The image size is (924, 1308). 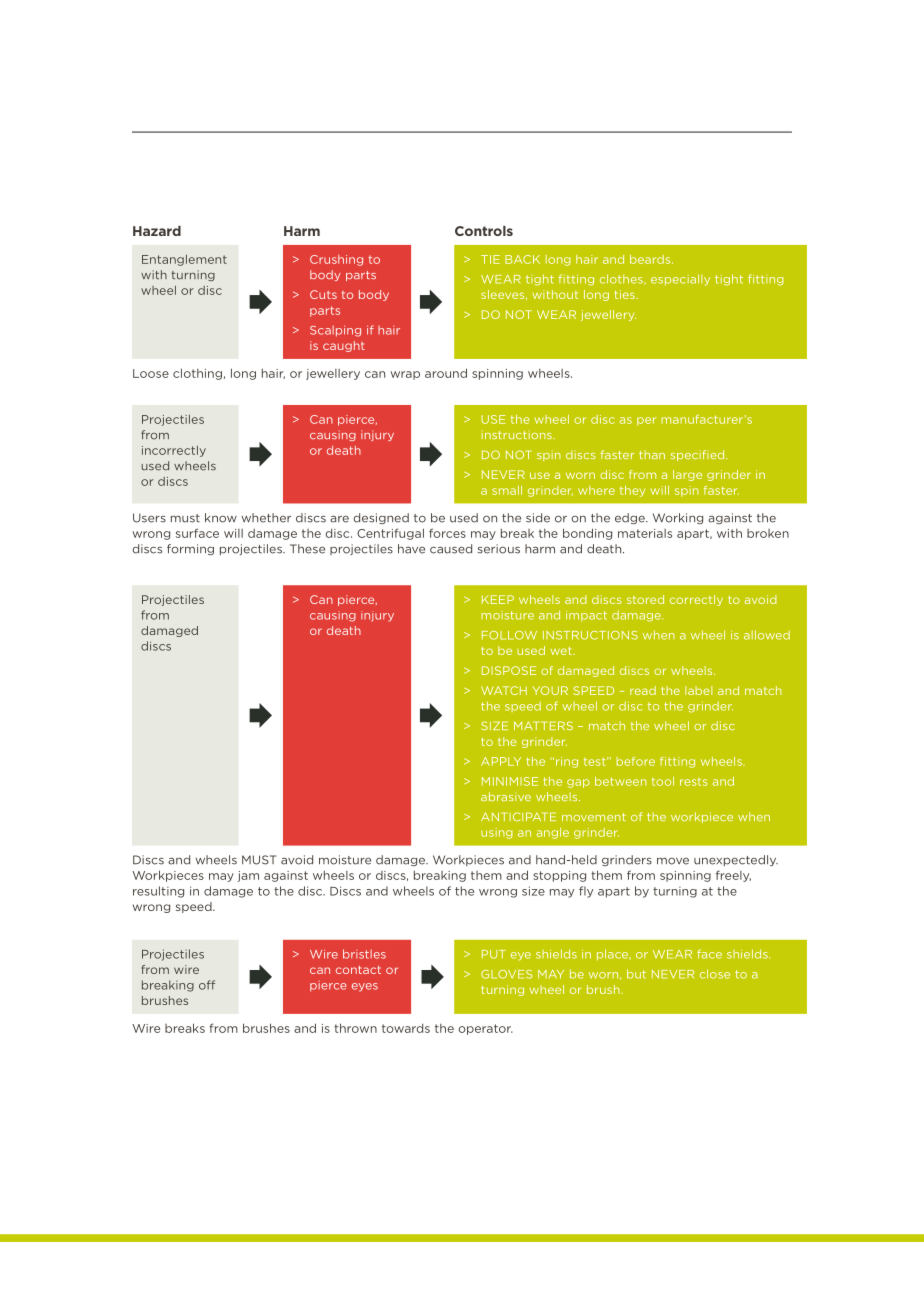 I want to click on operator, so click(x=485, y=1029).
